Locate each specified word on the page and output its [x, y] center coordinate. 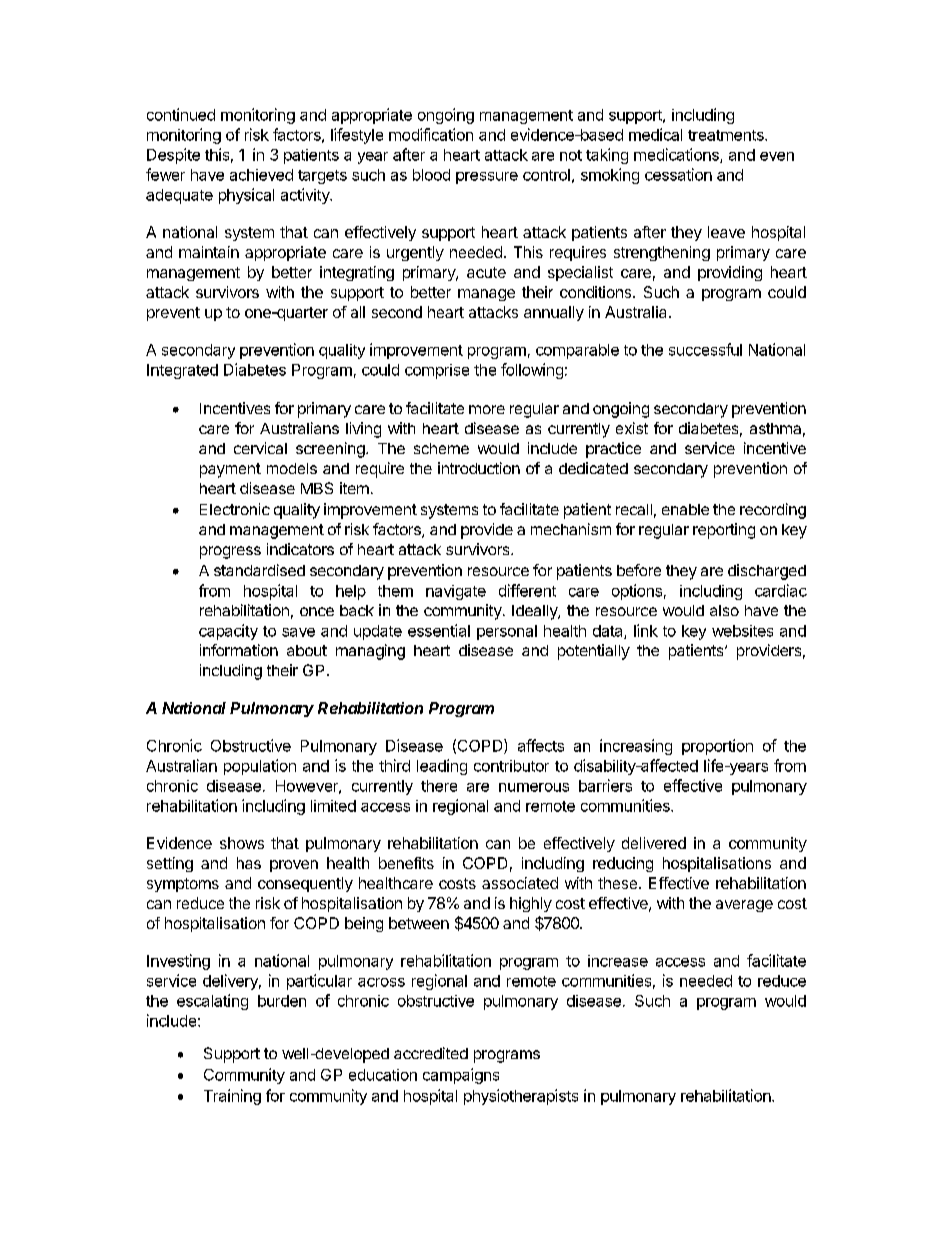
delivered [654, 843]
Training [232, 1097]
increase [618, 961]
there [439, 786]
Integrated [182, 371]
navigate [456, 592]
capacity [228, 632]
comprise [437, 371]
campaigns [461, 1076]
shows [242, 843]
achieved [261, 175]
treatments [727, 135]
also [724, 610]
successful [705, 349]
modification [431, 134]
